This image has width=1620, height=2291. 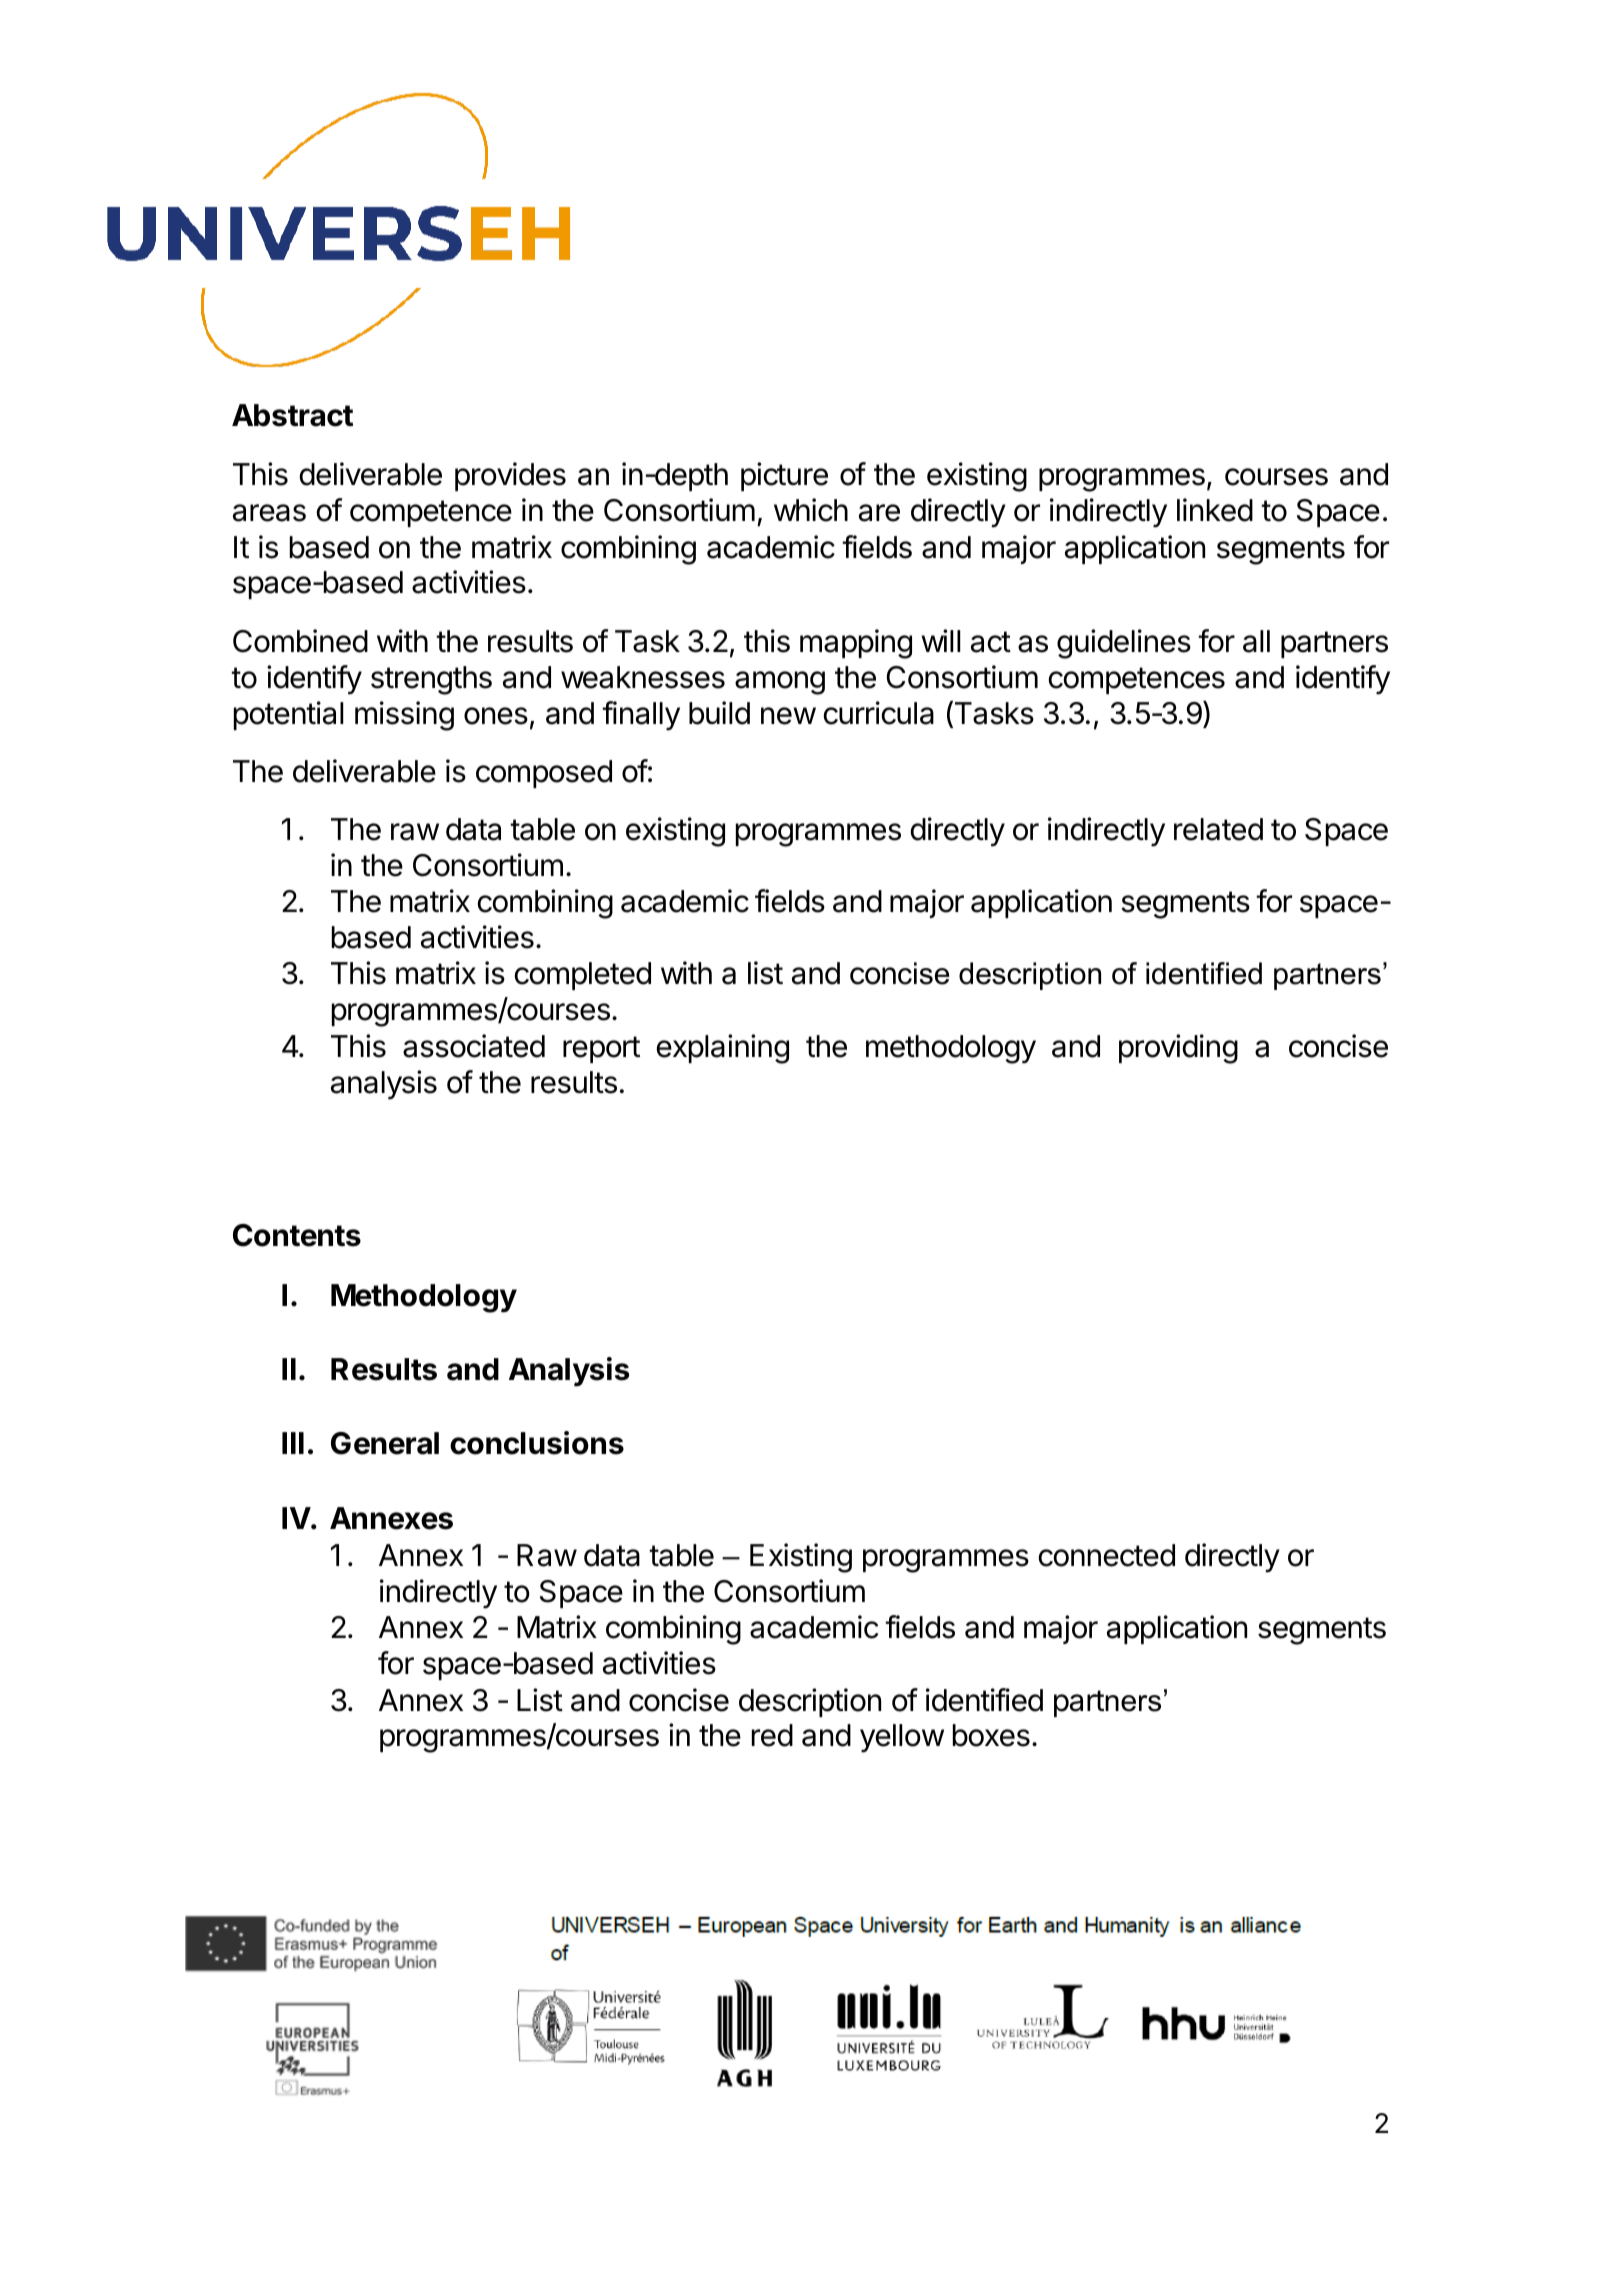 What do you see at coordinates (772, 1735) in the image?
I see `red` at bounding box center [772, 1735].
